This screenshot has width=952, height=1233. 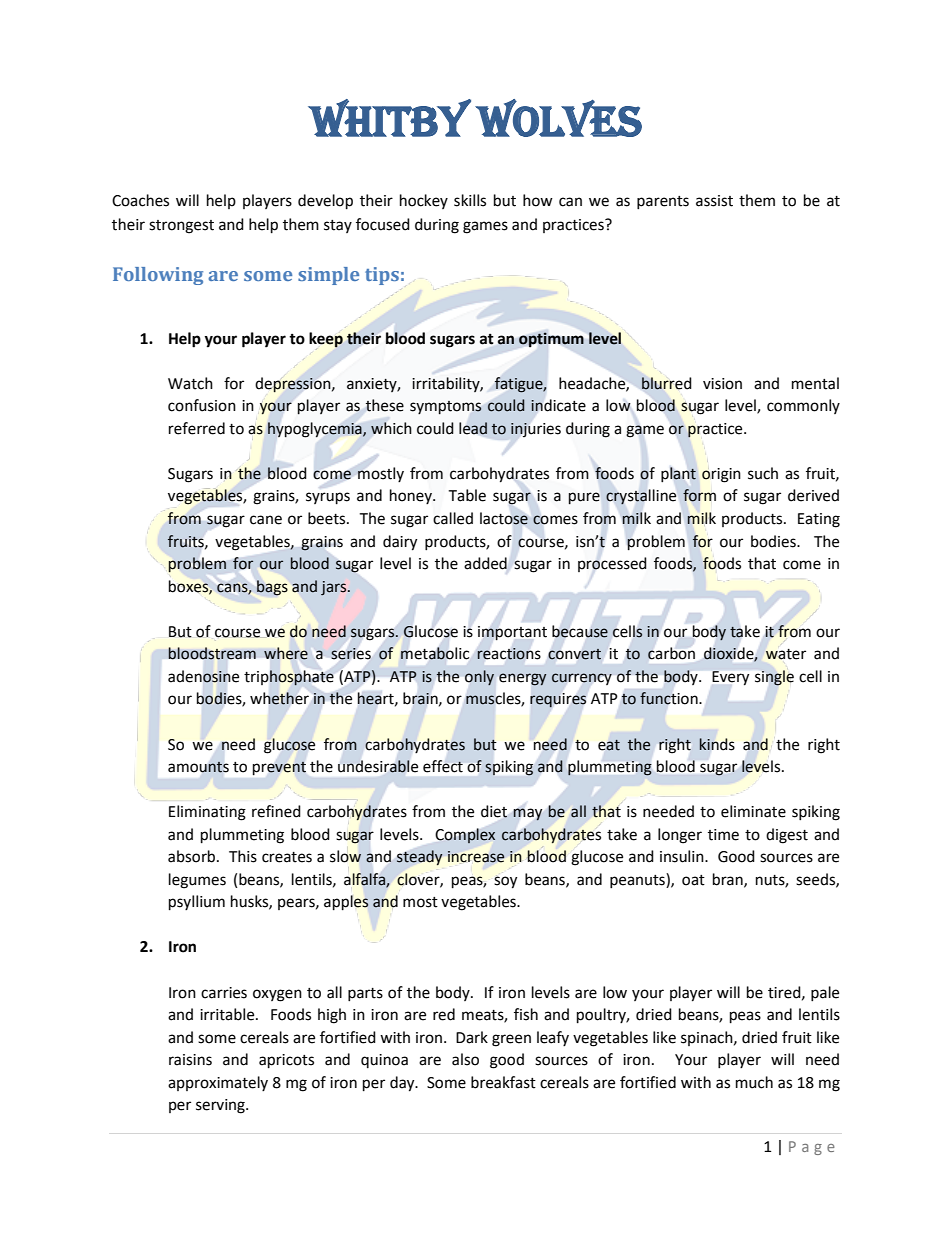 What do you see at coordinates (786, 654) in the screenshot?
I see `water` at bounding box center [786, 654].
